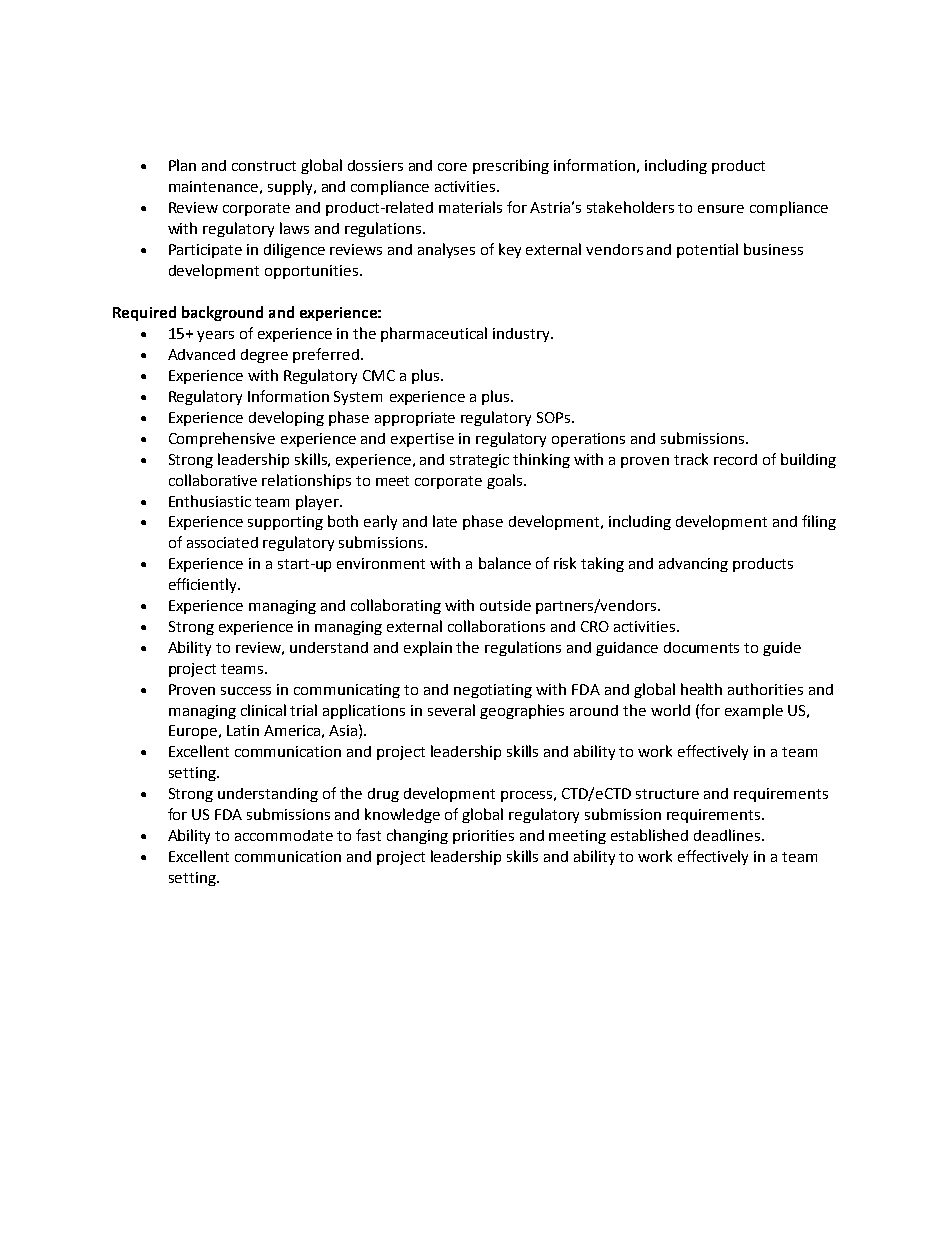 The image size is (952, 1233). I want to click on goals, so click(506, 481).
